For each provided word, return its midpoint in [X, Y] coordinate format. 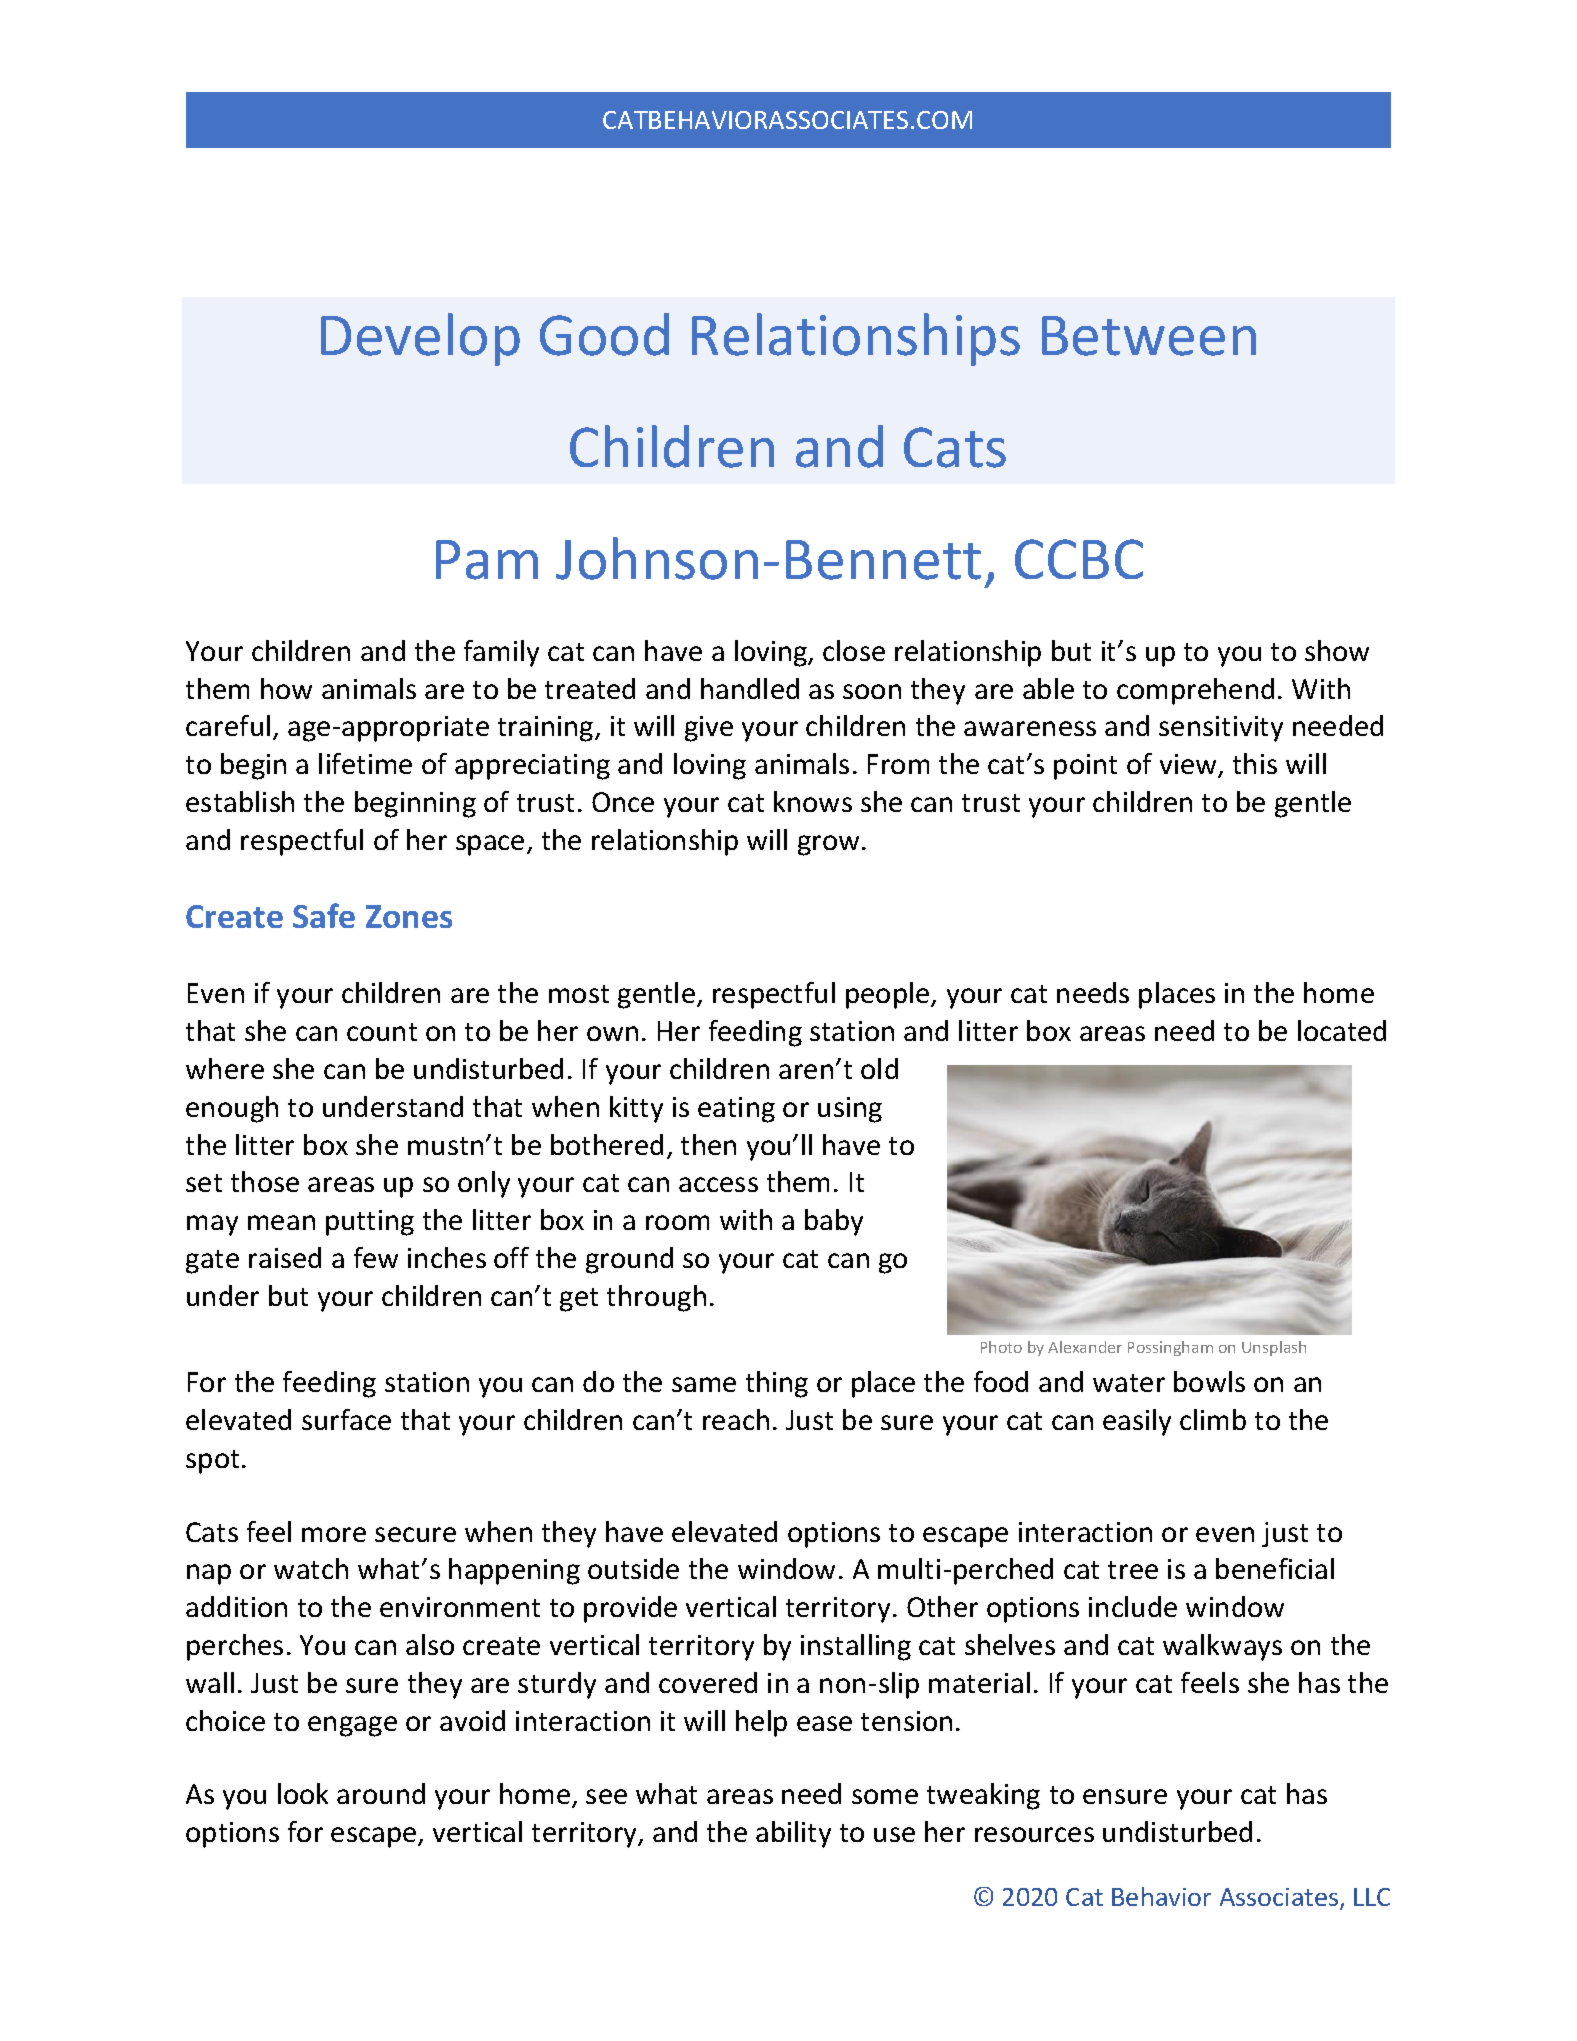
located [1342, 1030]
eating [736, 1110]
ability [793, 1834]
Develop [420, 339]
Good [604, 334]
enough [232, 1109]
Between [1149, 336]
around [381, 1793]
